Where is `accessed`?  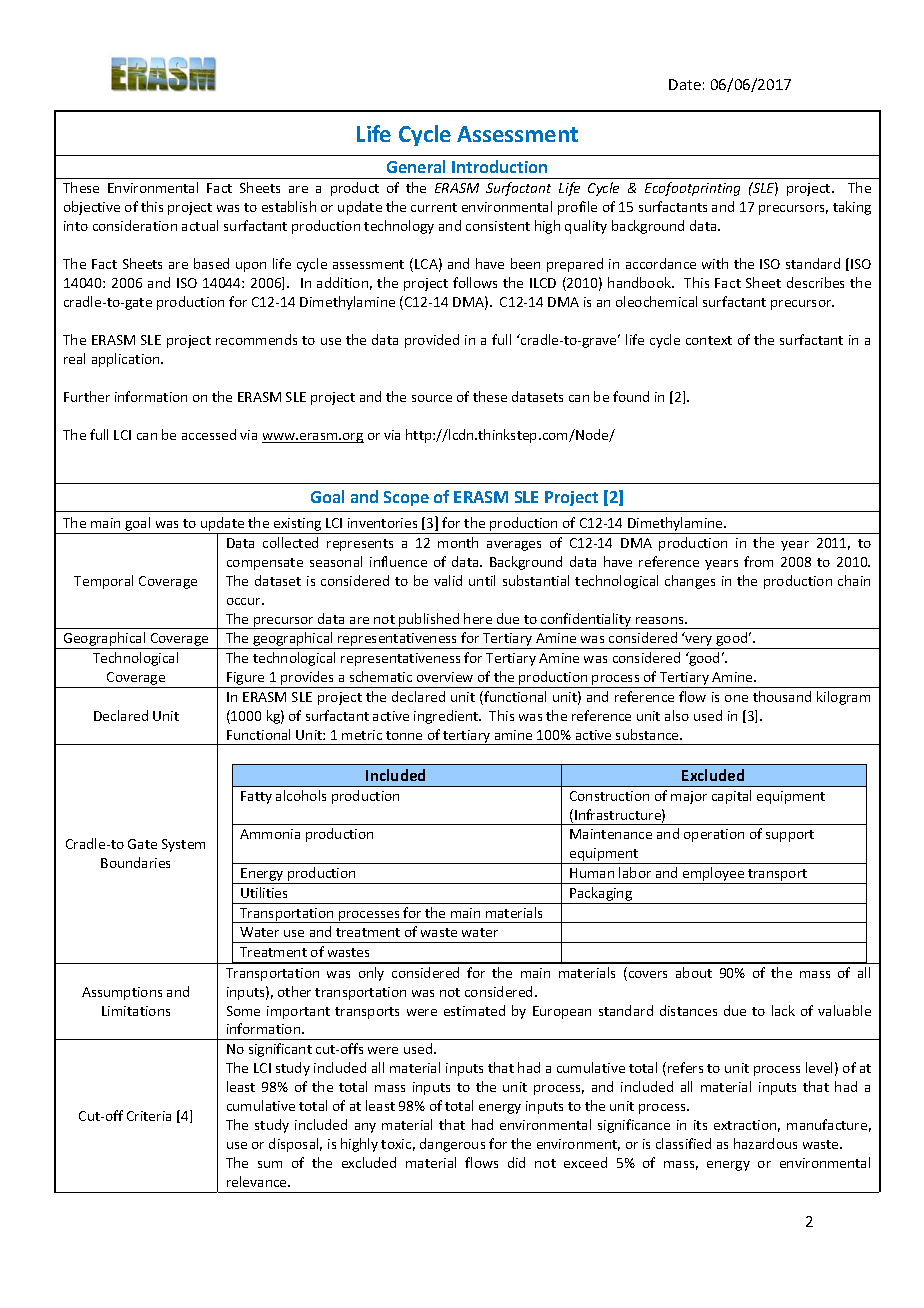 accessed is located at coordinates (209, 434).
